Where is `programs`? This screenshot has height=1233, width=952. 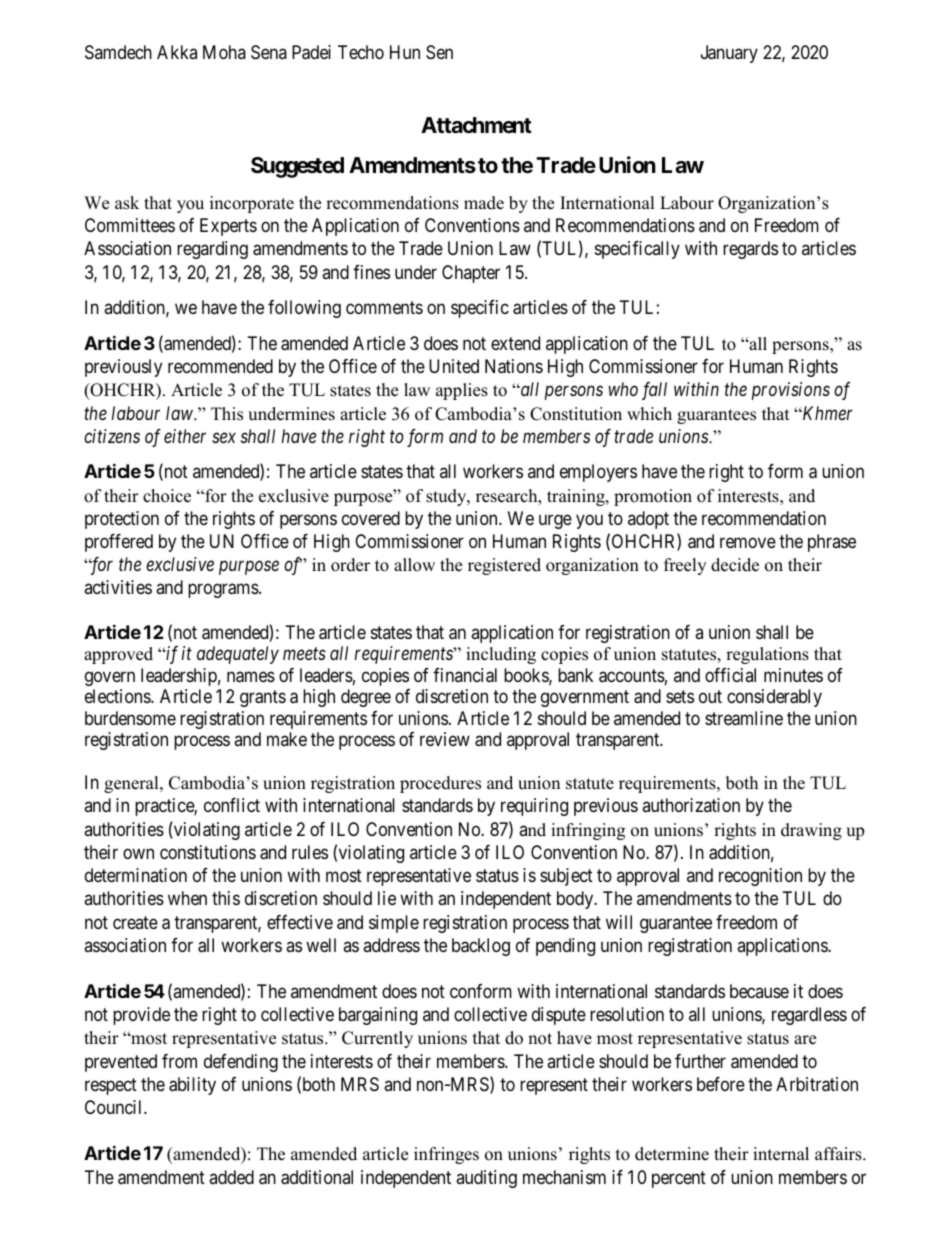
programs is located at coordinates (224, 591).
